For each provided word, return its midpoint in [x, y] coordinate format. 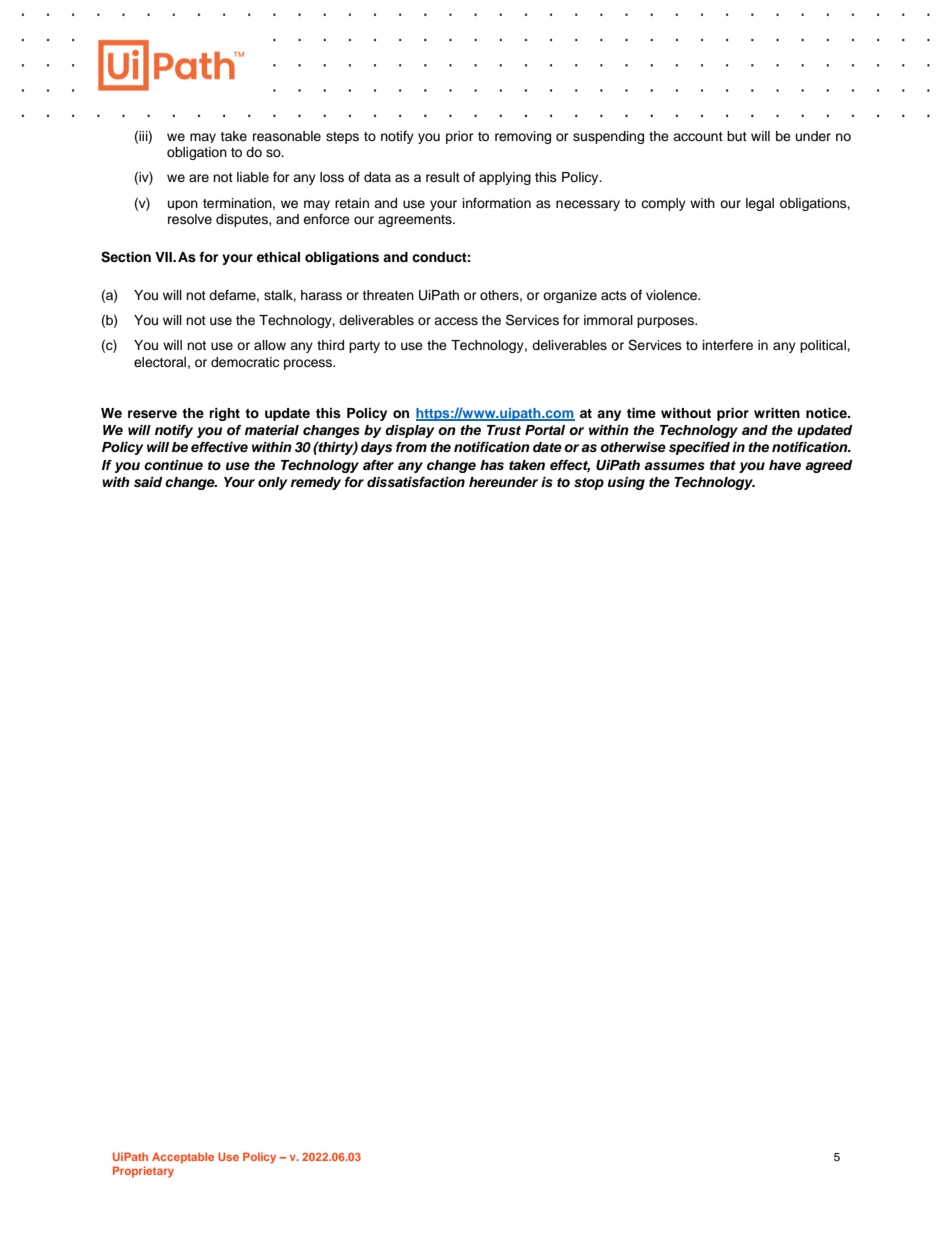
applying [505, 178]
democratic [245, 362]
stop [589, 484]
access [456, 321]
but [737, 136]
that [723, 465]
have [785, 465]
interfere [728, 345]
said [148, 482]
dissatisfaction [416, 482]
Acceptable [183, 1158]
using [626, 483]
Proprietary [143, 1172]
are [199, 178]
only [272, 483]
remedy [316, 483]
